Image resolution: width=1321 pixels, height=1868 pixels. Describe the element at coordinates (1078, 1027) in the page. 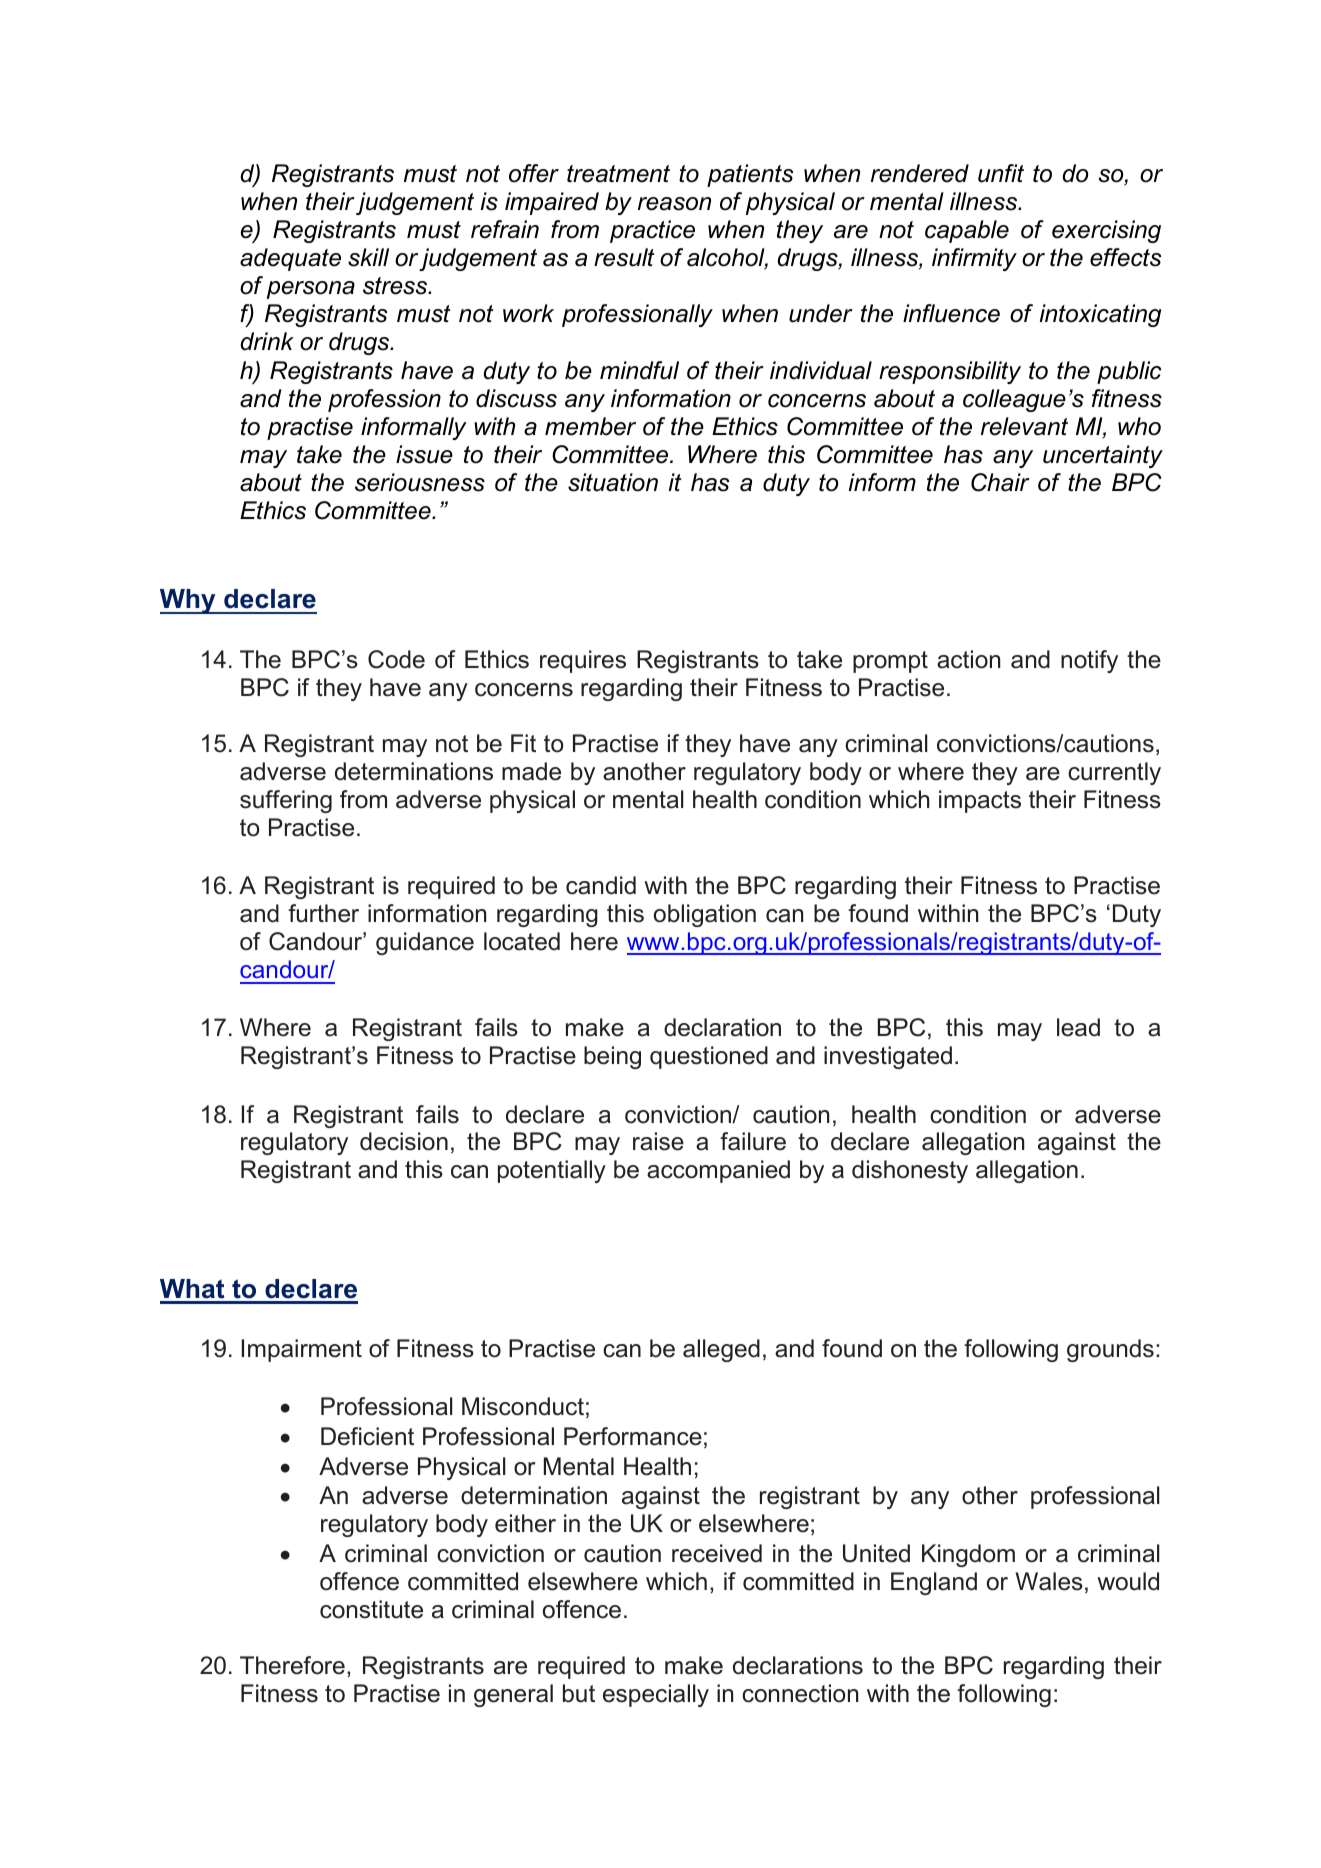

I see `lead` at that location.
